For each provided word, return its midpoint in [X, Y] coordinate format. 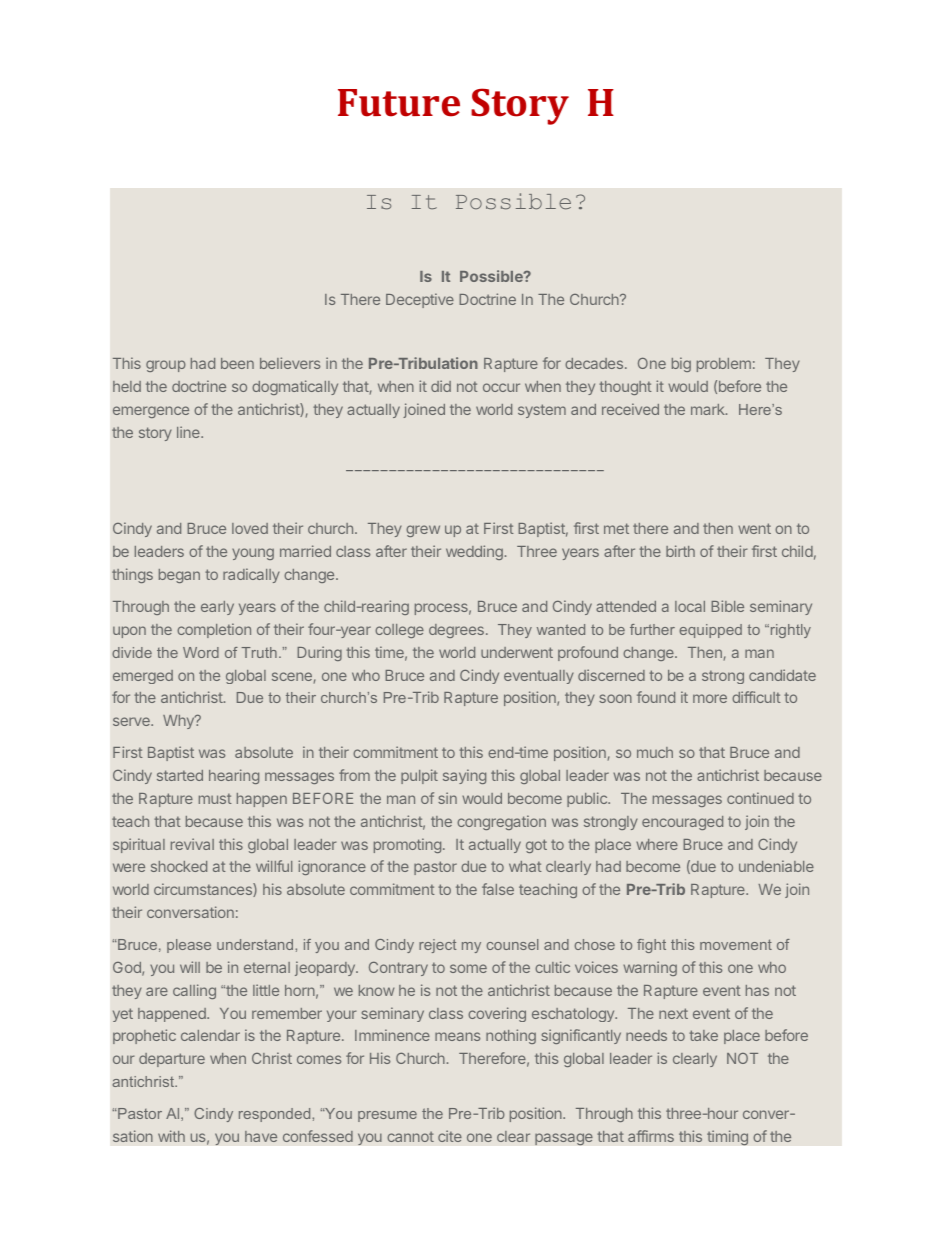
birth [680, 551]
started [180, 775]
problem [724, 365]
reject [437, 946]
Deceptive [420, 300]
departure [172, 1060]
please [189, 946]
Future [399, 103]
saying [464, 776]
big [681, 364]
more [710, 698]
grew [423, 531]
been [237, 363]
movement [736, 944]
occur [501, 387]
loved [250, 528]
